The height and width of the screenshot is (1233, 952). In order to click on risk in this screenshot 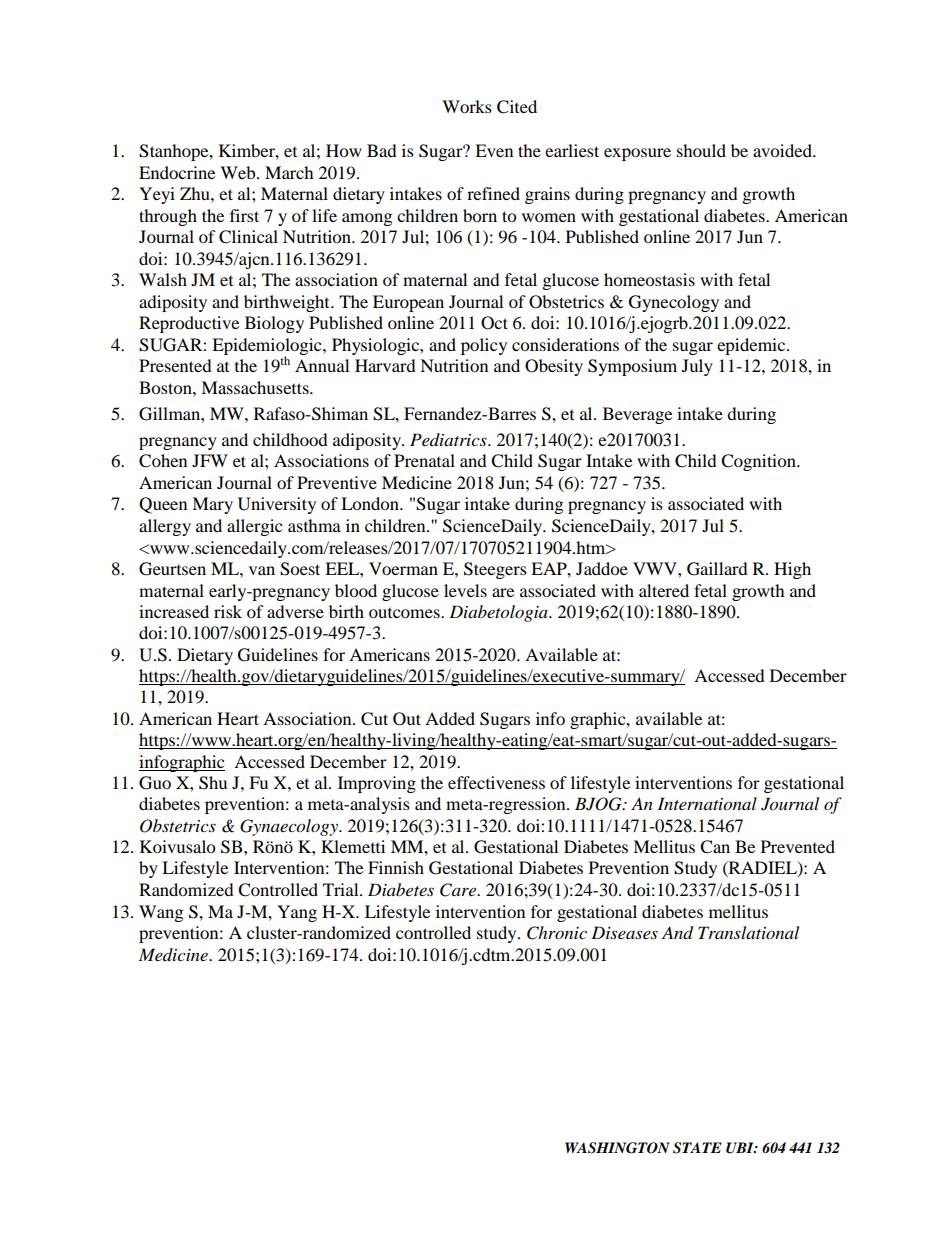, I will do `click(228, 611)`.
